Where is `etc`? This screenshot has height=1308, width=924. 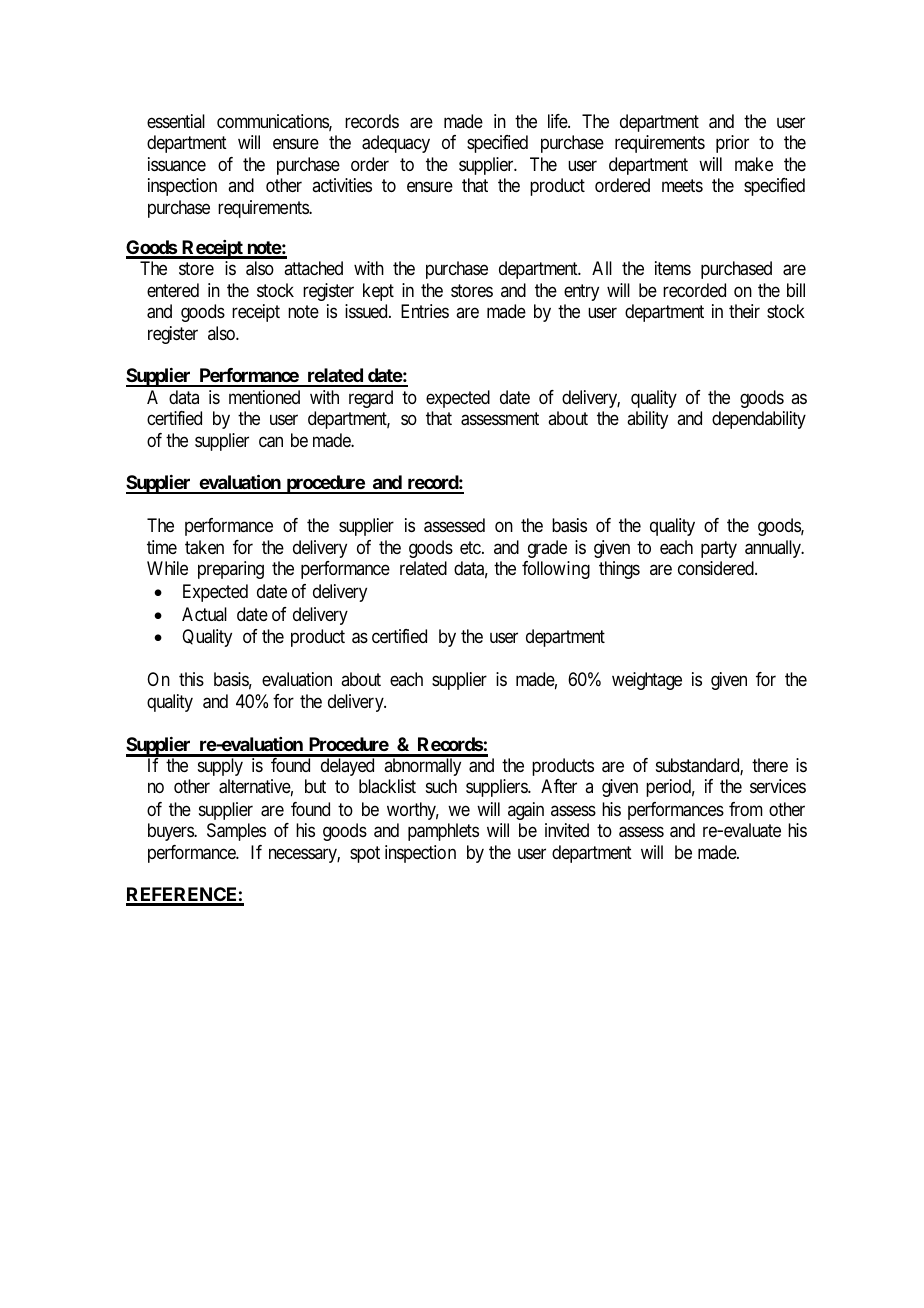 etc is located at coordinates (471, 548).
